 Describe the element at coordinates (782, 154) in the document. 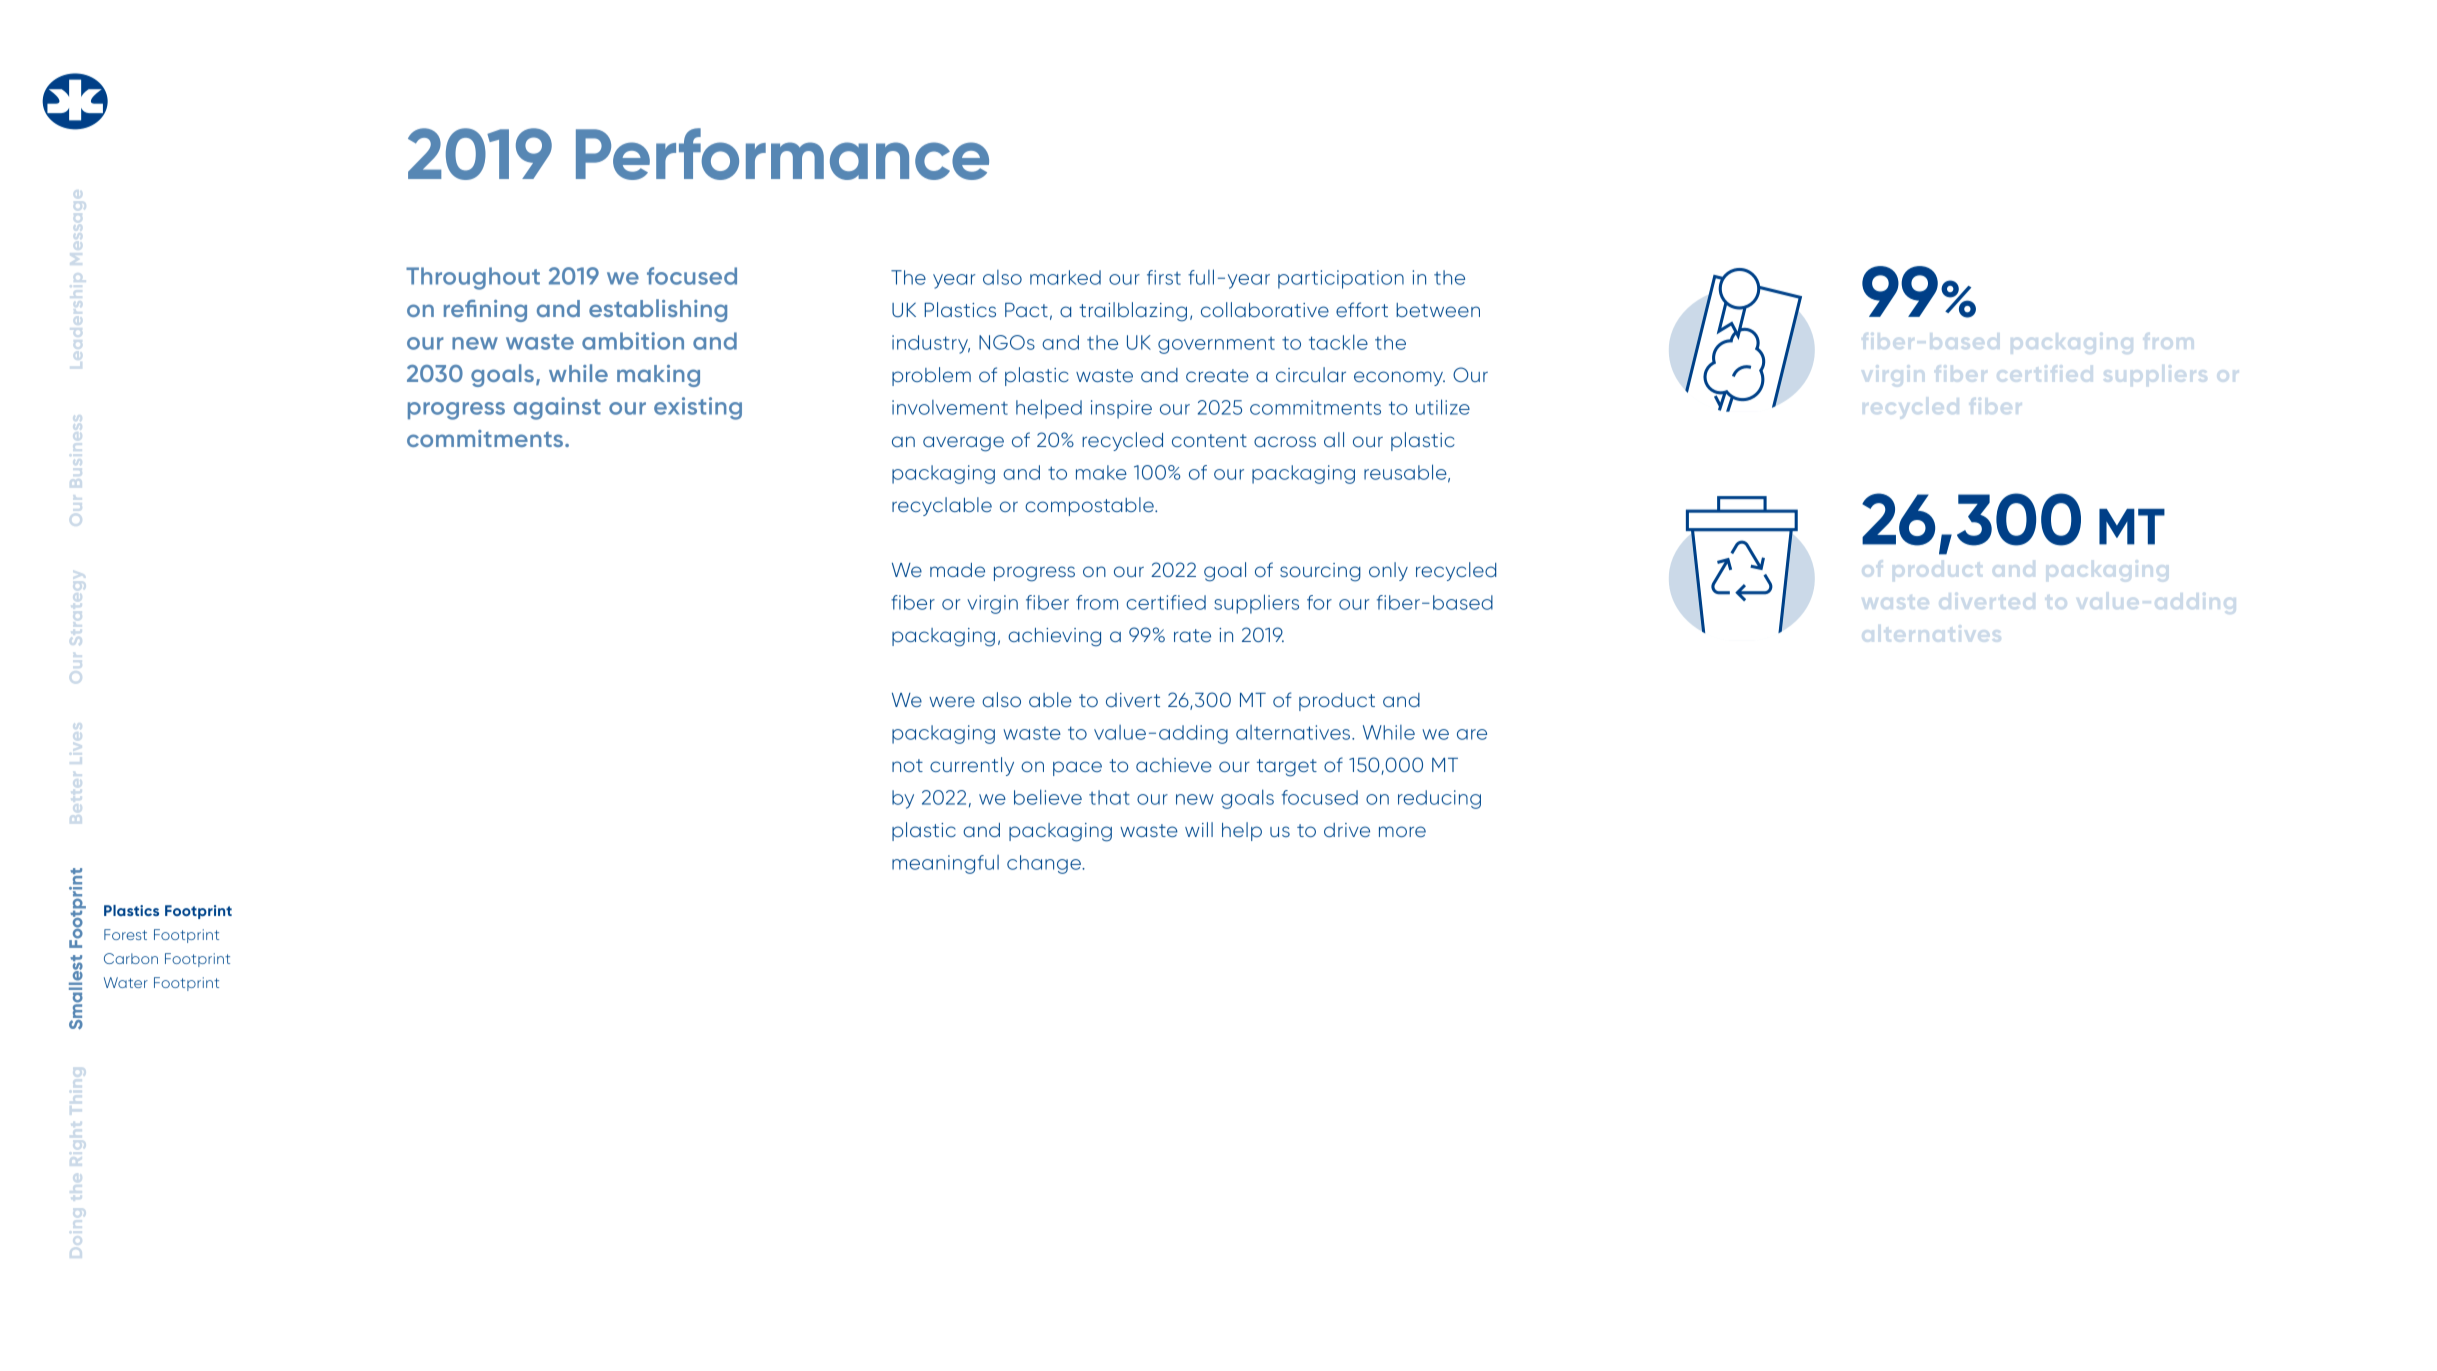

I see `Performance` at that location.
